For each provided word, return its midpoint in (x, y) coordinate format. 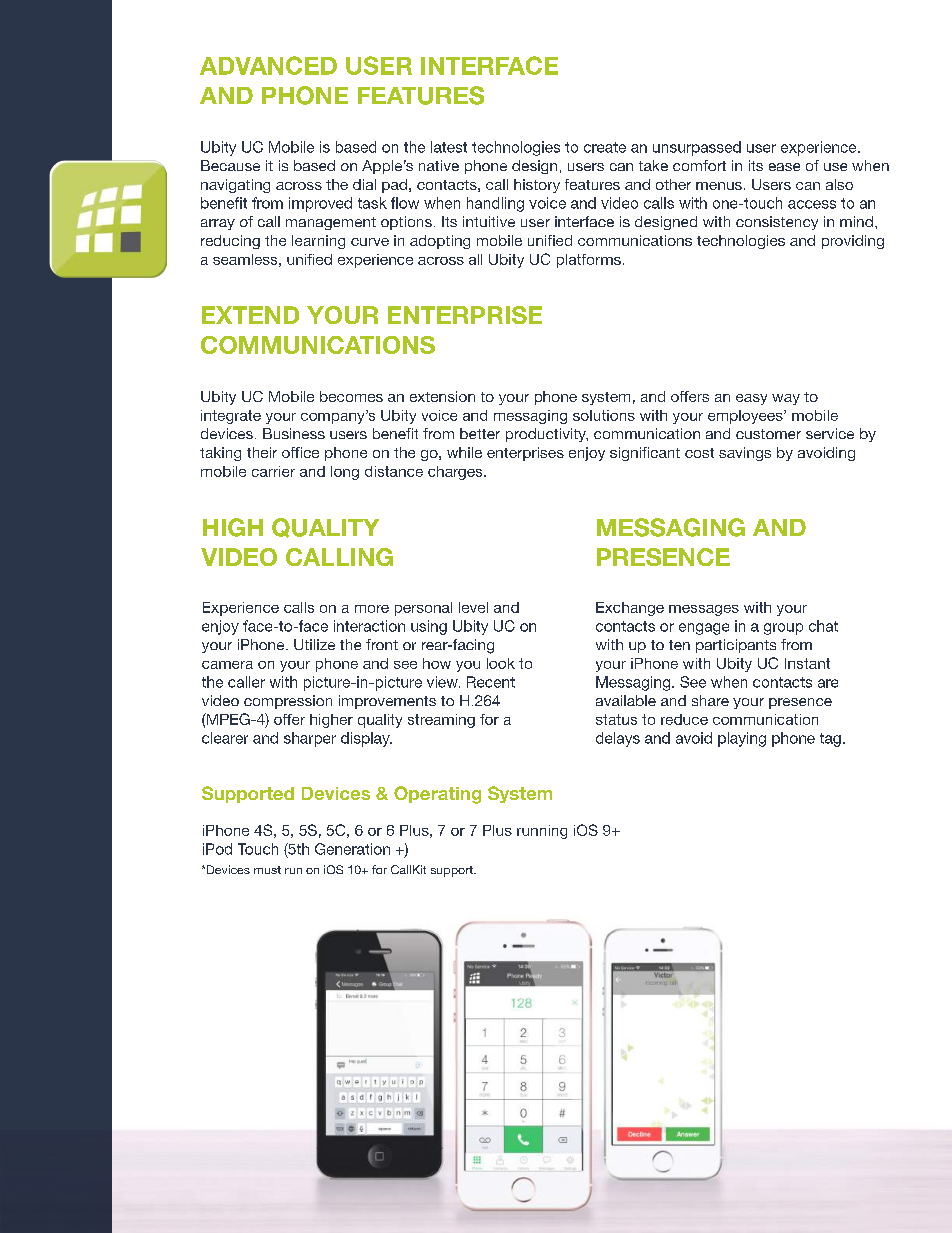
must (267, 870)
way (786, 399)
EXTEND (250, 315)
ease (784, 167)
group (783, 629)
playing (742, 739)
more (372, 609)
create (605, 147)
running (542, 832)
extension (442, 396)
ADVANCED (268, 65)
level (473, 607)
